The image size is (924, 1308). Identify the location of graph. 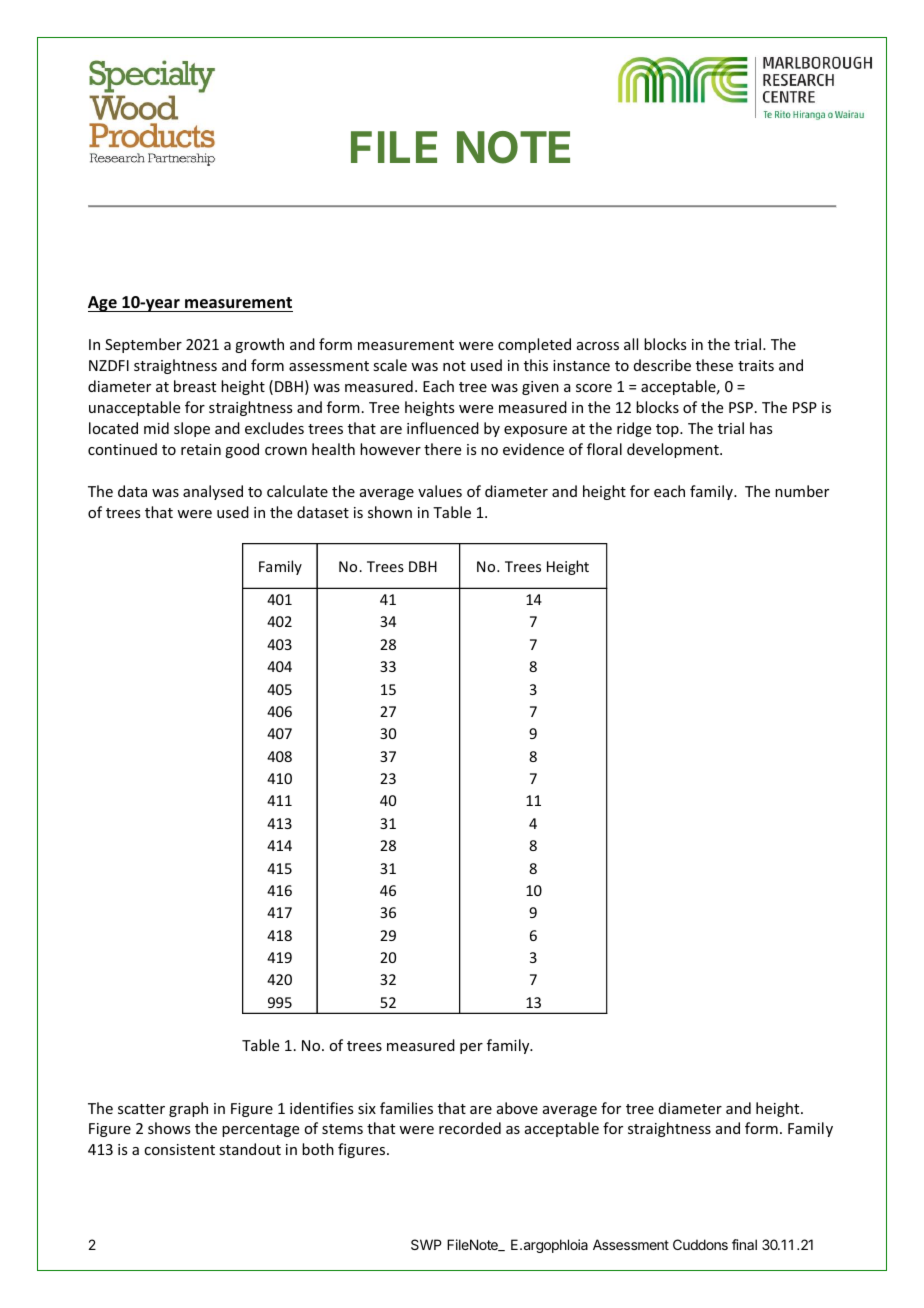
(188, 1109).
